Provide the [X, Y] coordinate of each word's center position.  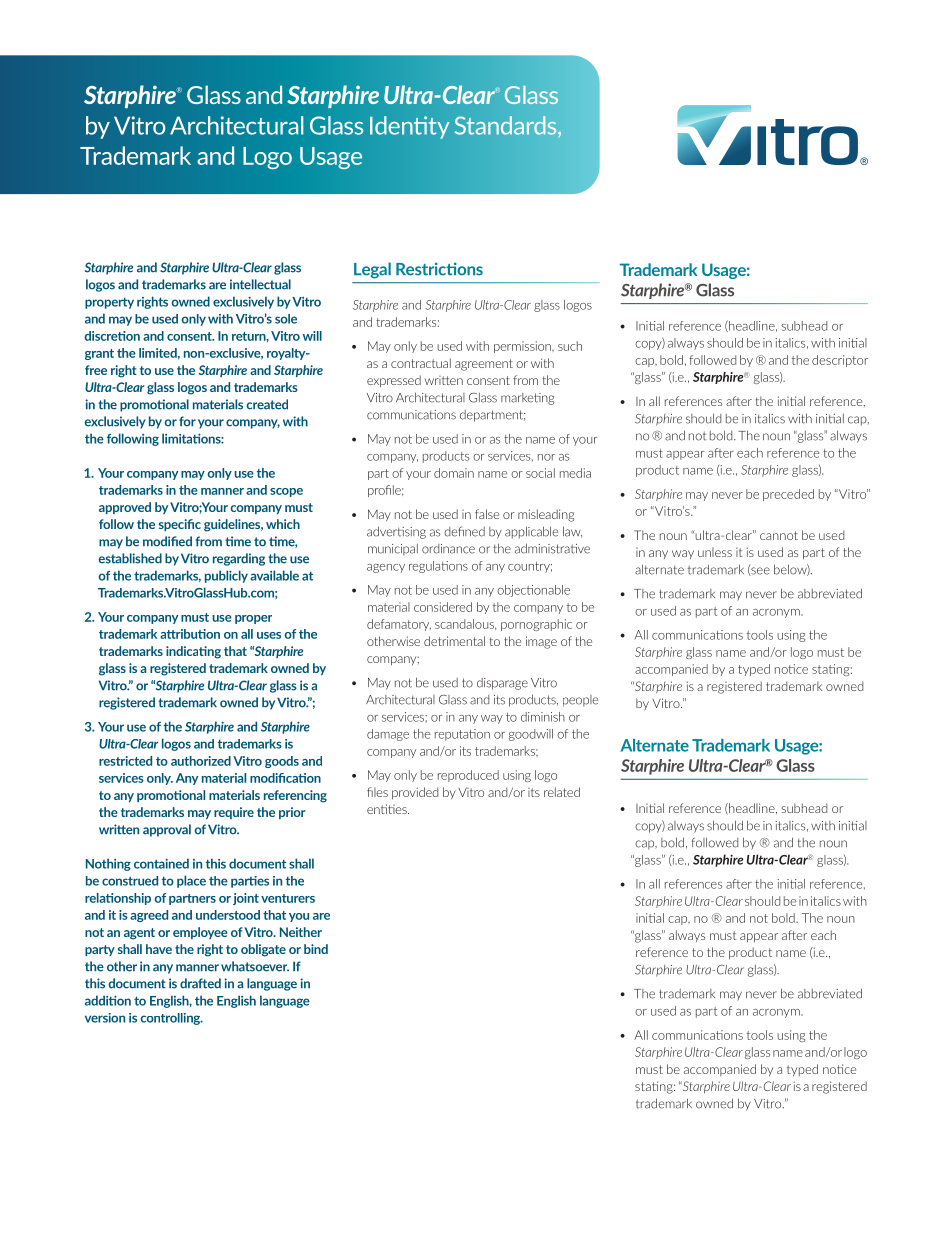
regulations [438, 567]
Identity [410, 127]
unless [715, 552]
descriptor [840, 361]
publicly [226, 576]
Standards [507, 125]
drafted [200, 983]
